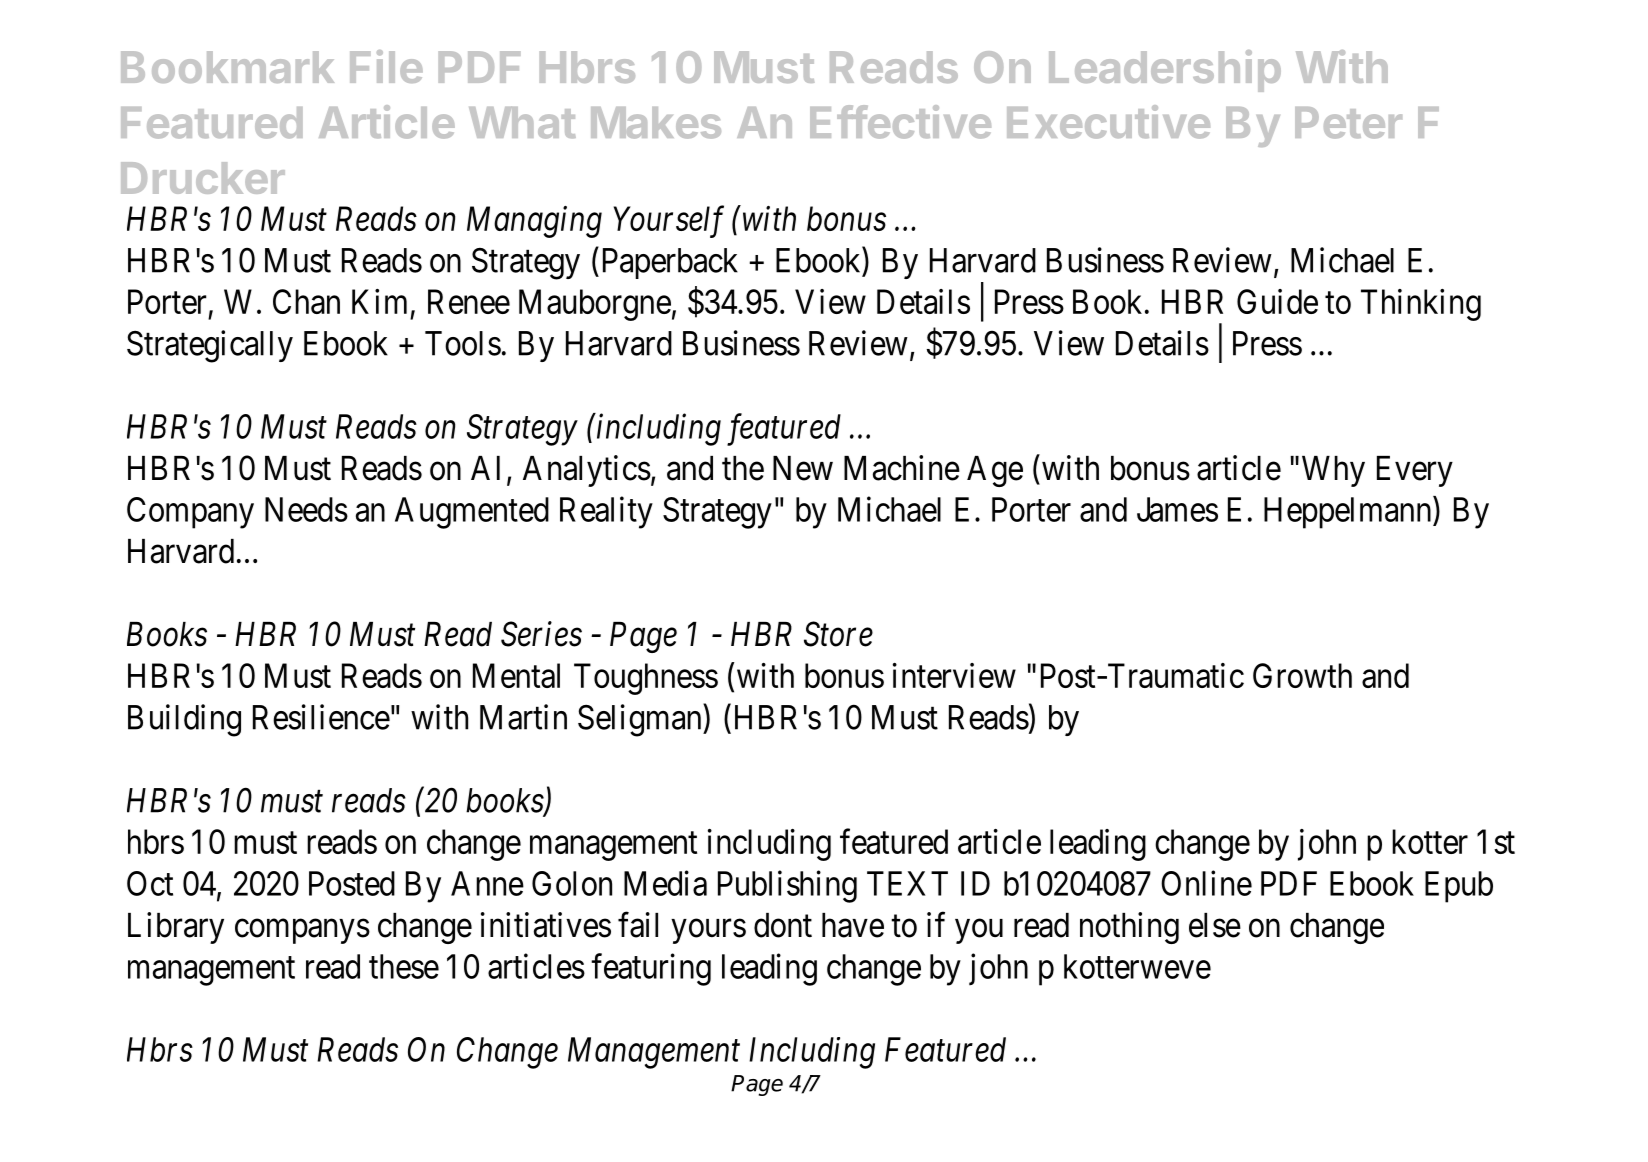 The height and width of the document is (1162, 1648). I want to click on File, so click(386, 66).
